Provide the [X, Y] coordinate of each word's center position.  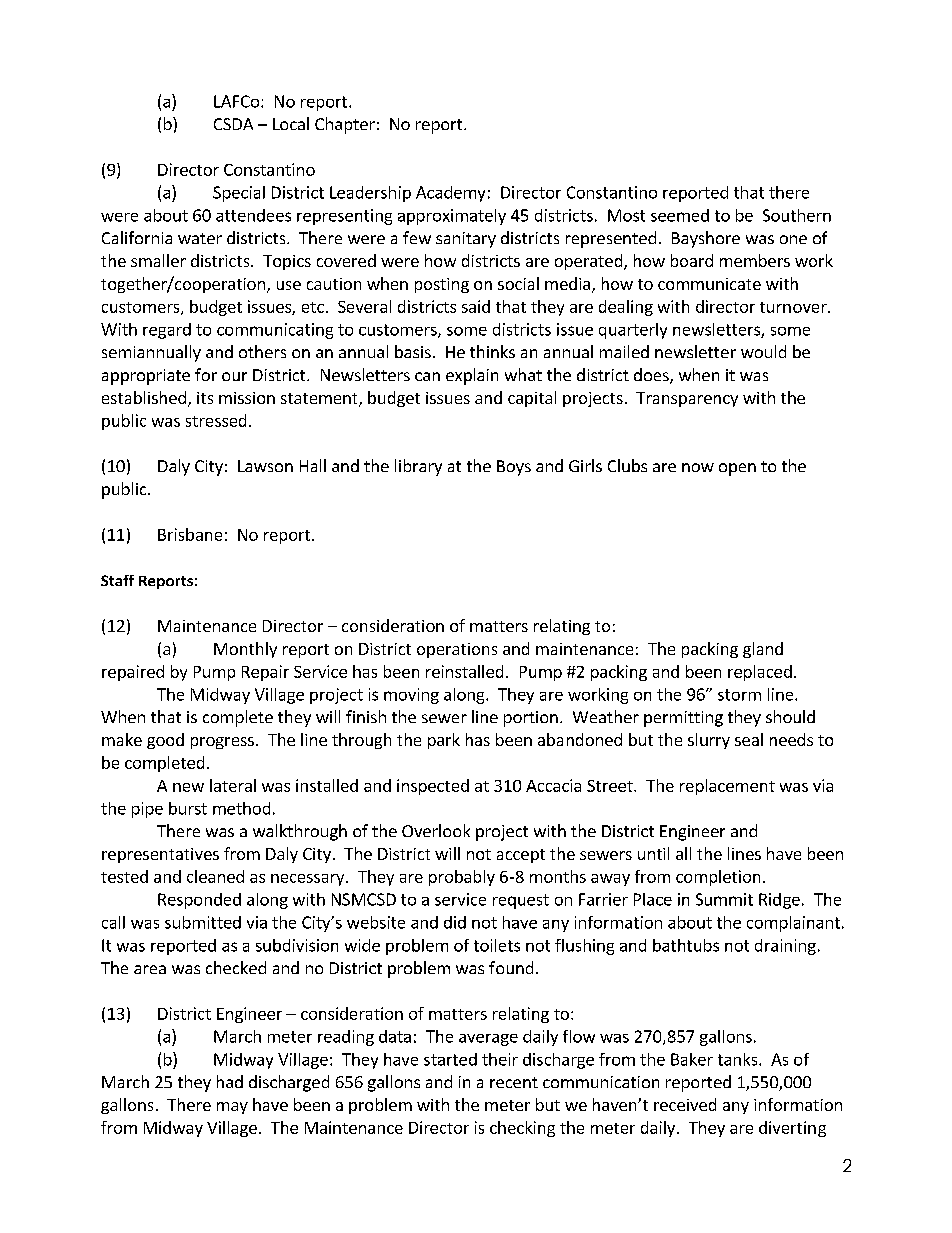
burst [188, 808]
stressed [216, 420]
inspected [433, 787]
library [418, 467]
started [450, 1059]
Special [239, 194]
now [698, 467]
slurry [709, 741]
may [232, 1108]
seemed [680, 215]
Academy [450, 194]
